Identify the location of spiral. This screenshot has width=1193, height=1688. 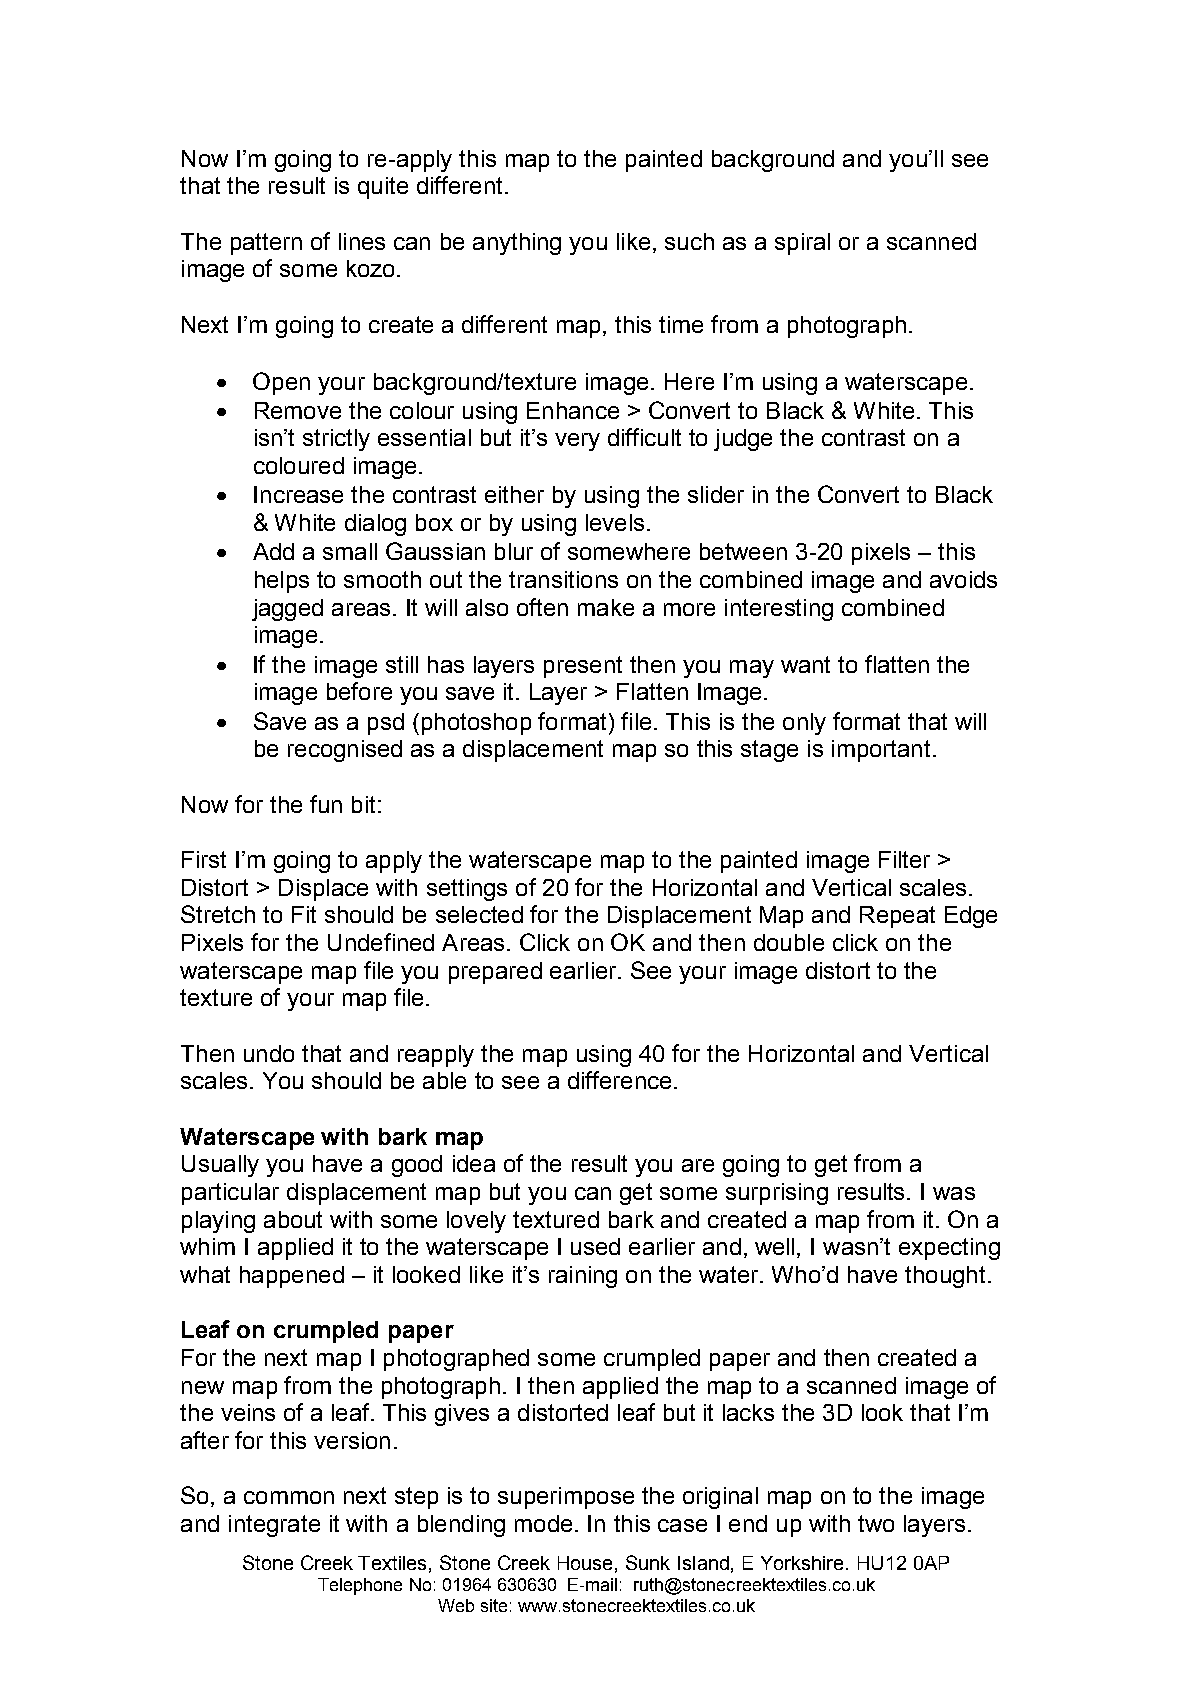
(802, 244).
